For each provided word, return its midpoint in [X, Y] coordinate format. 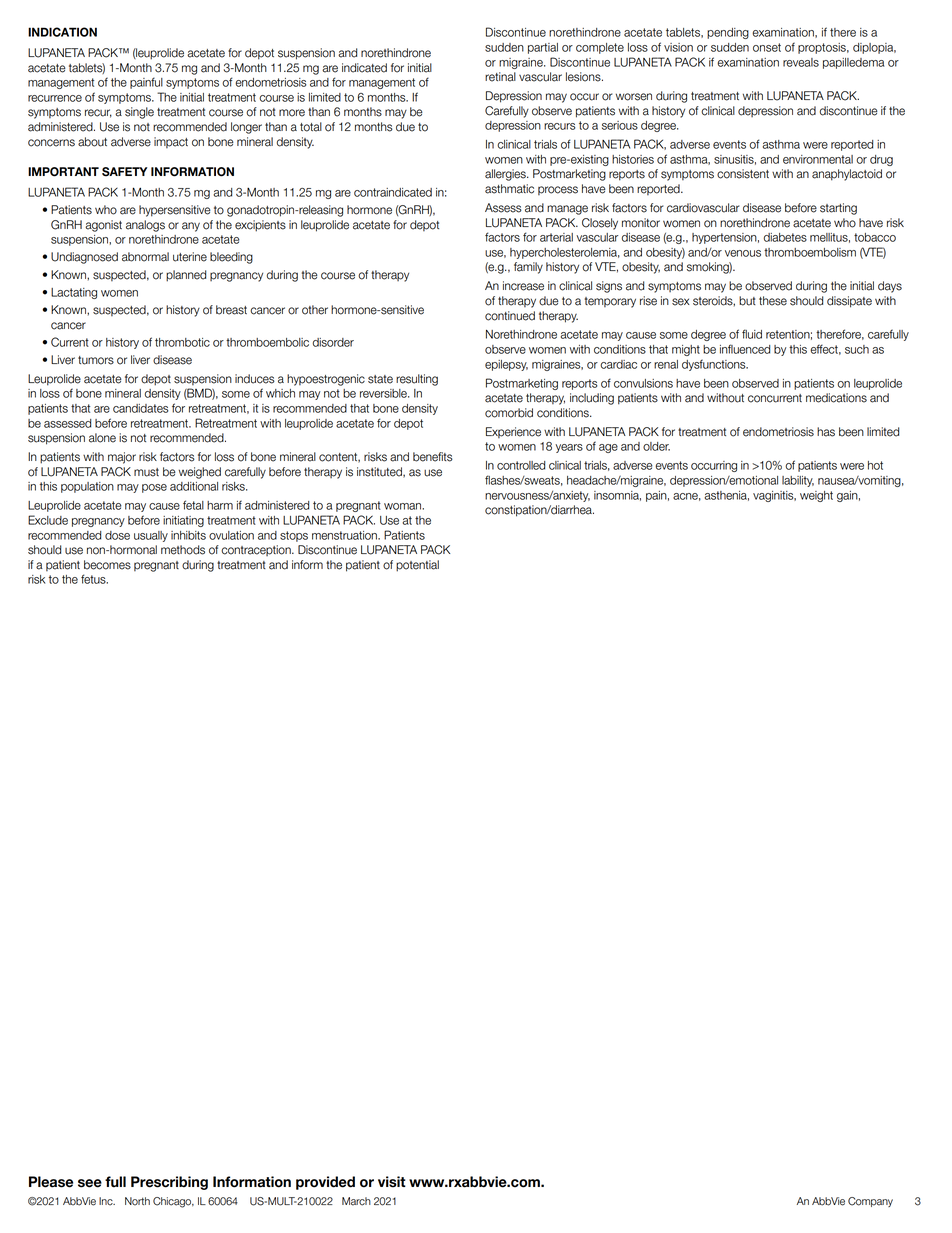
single [139, 113]
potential [417, 566]
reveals [801, 62]
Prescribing [169, 1183]
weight [816, 496]
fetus [94, 579]
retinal [500, 77]
